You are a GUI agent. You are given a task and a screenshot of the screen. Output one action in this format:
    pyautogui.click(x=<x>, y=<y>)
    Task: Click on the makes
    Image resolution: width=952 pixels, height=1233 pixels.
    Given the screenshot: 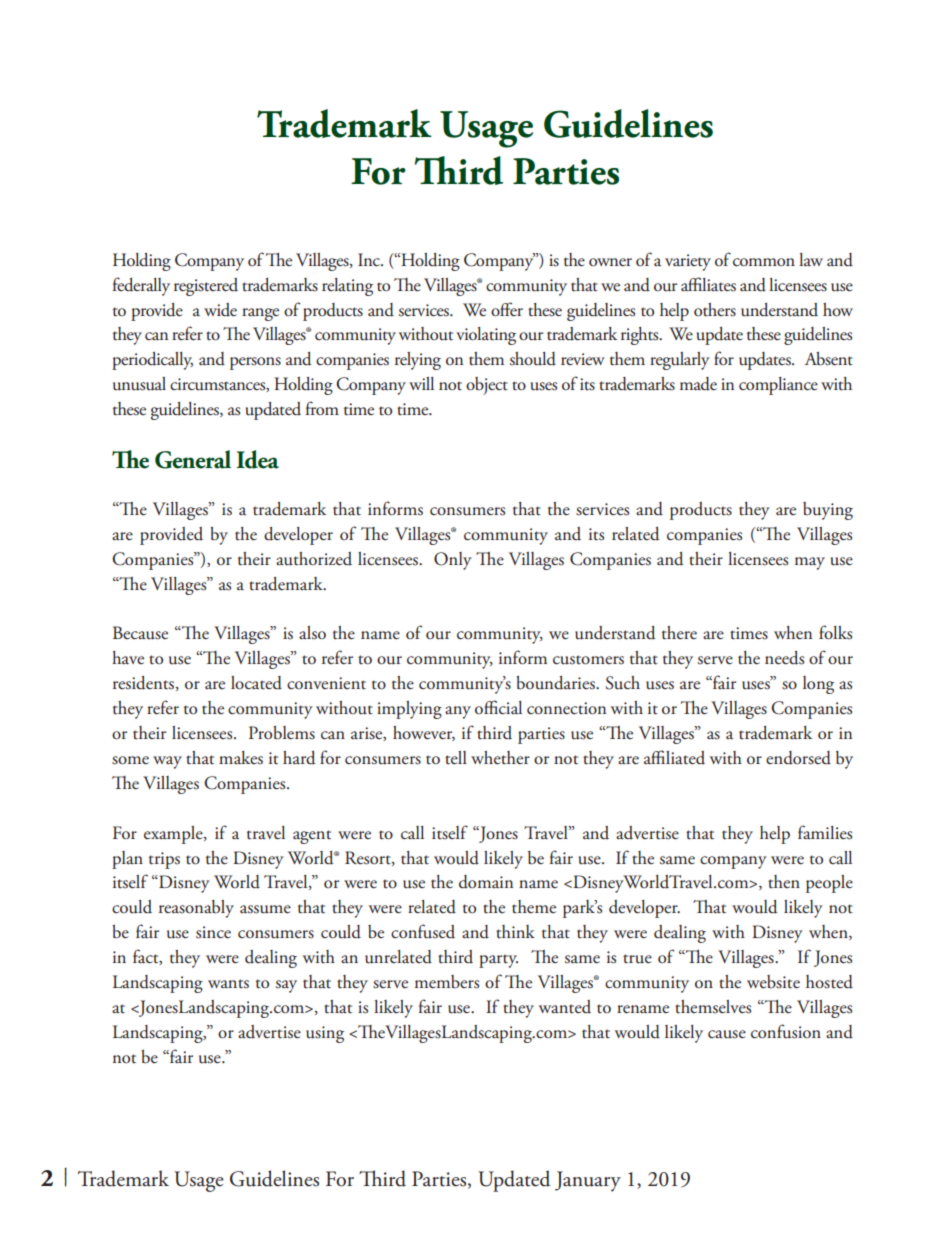 What is the action you would take?
    pyautogui.click(x=241, y=758)
